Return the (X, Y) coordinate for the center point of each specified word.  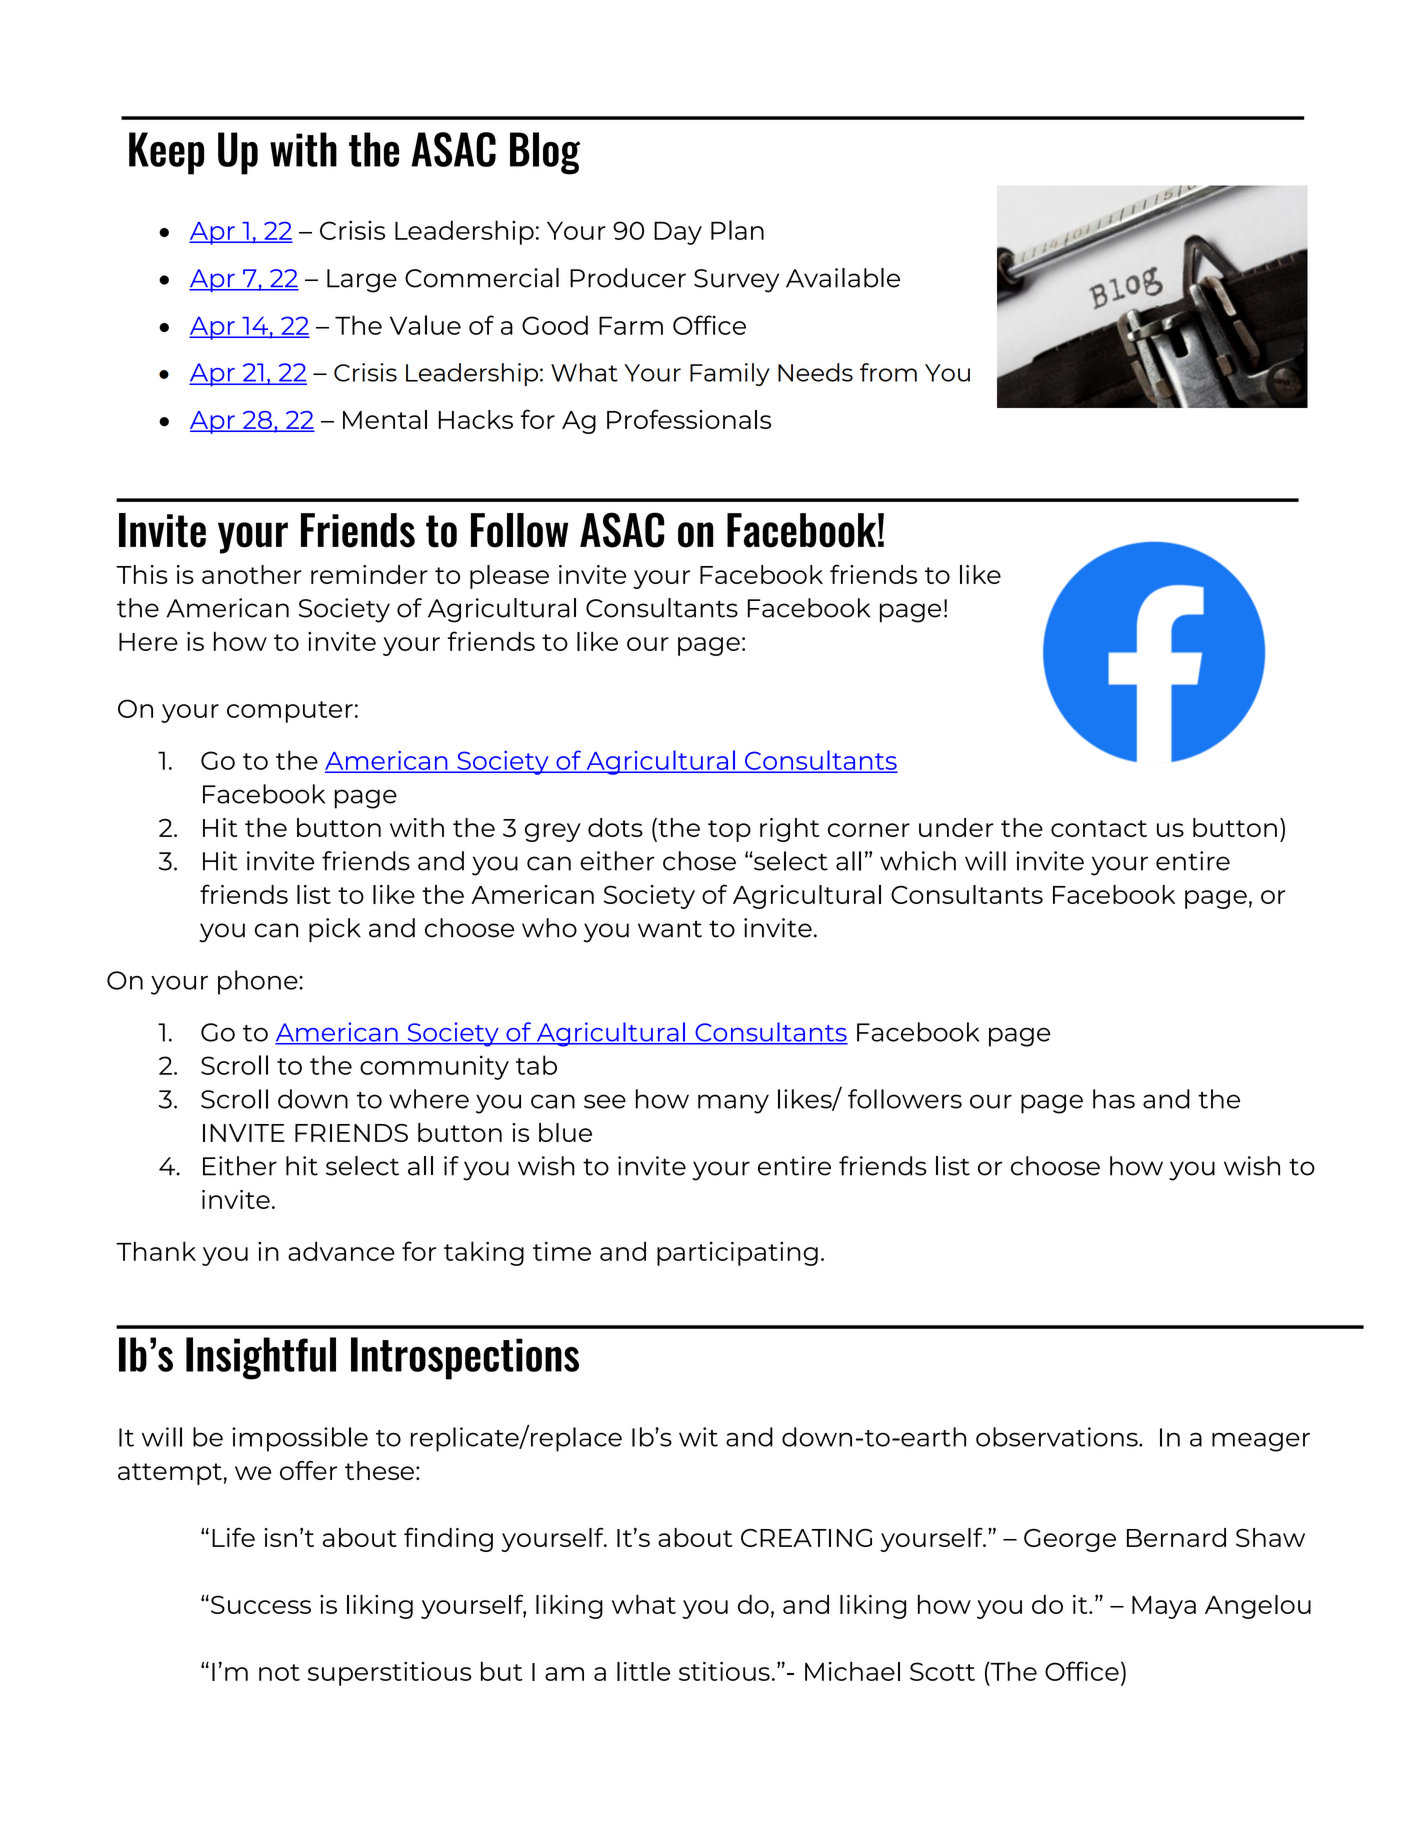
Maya (1164, 1607)
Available (843, 278)
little (644, 1671)
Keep (166, 153)
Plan (737, 230)
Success (261, 1604)
